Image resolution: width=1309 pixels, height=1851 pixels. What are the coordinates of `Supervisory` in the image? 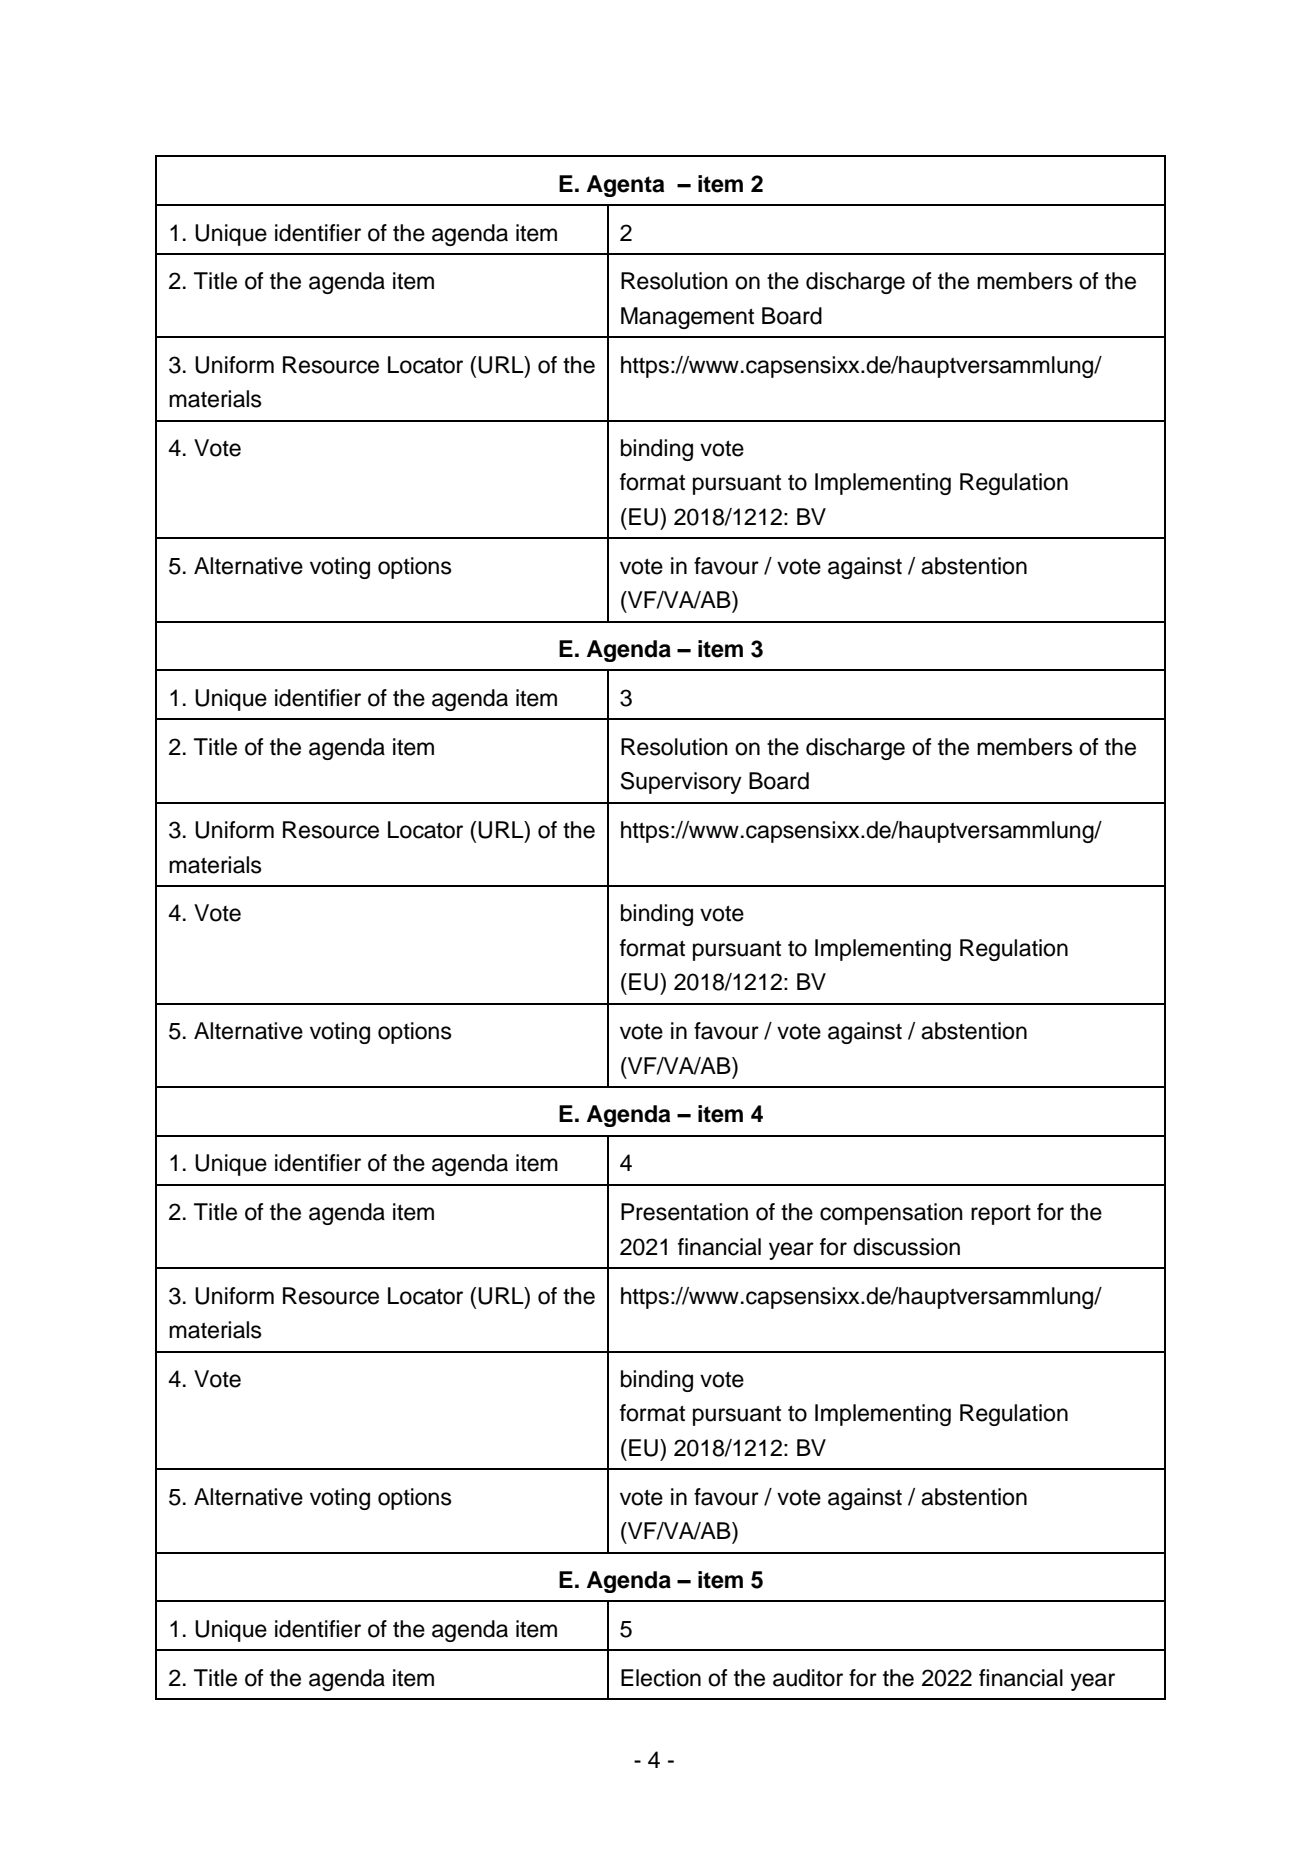 It's located at (681, 783).
